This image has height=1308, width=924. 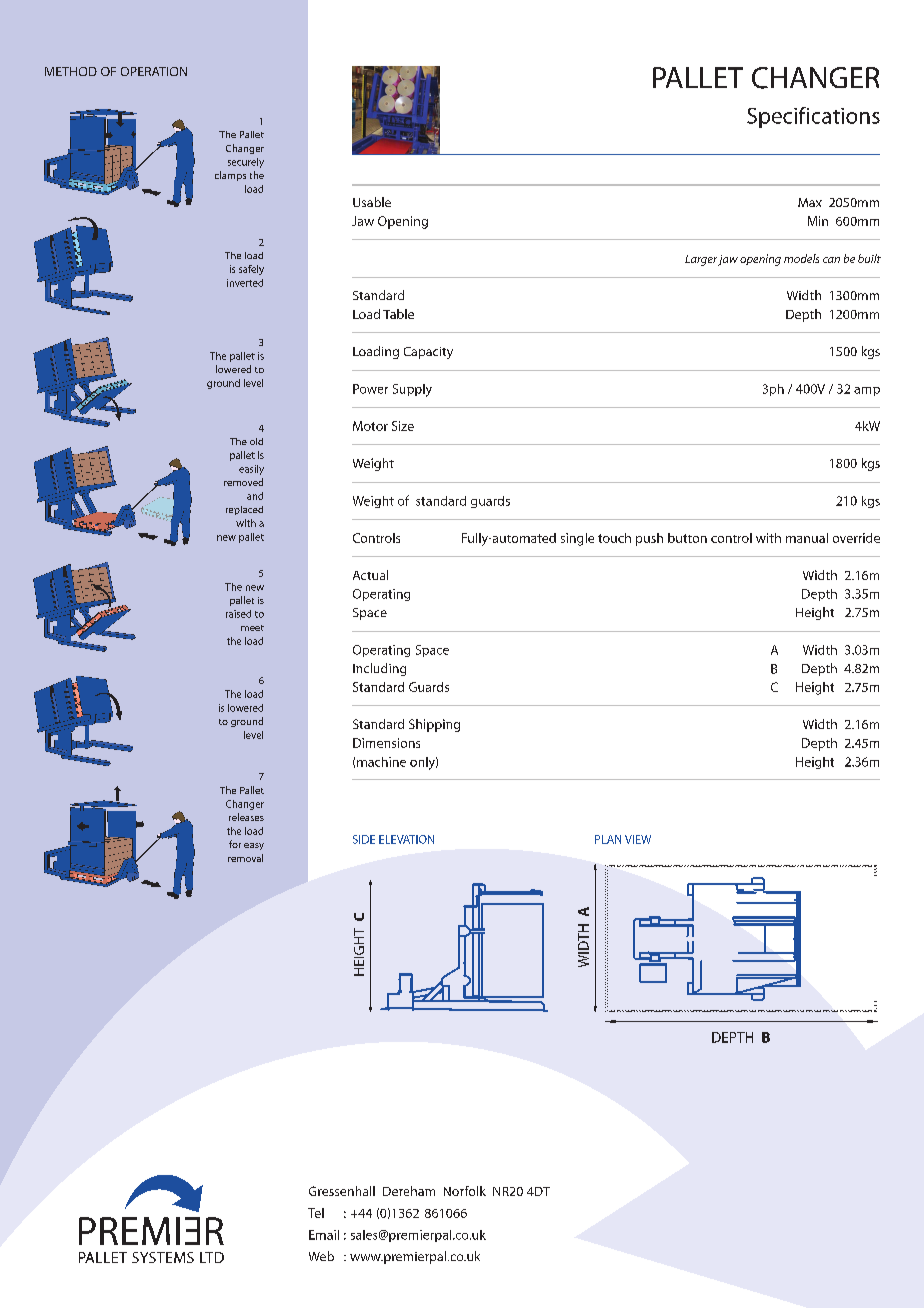 I want to click on Shipping, so click(x=434, y=725).
